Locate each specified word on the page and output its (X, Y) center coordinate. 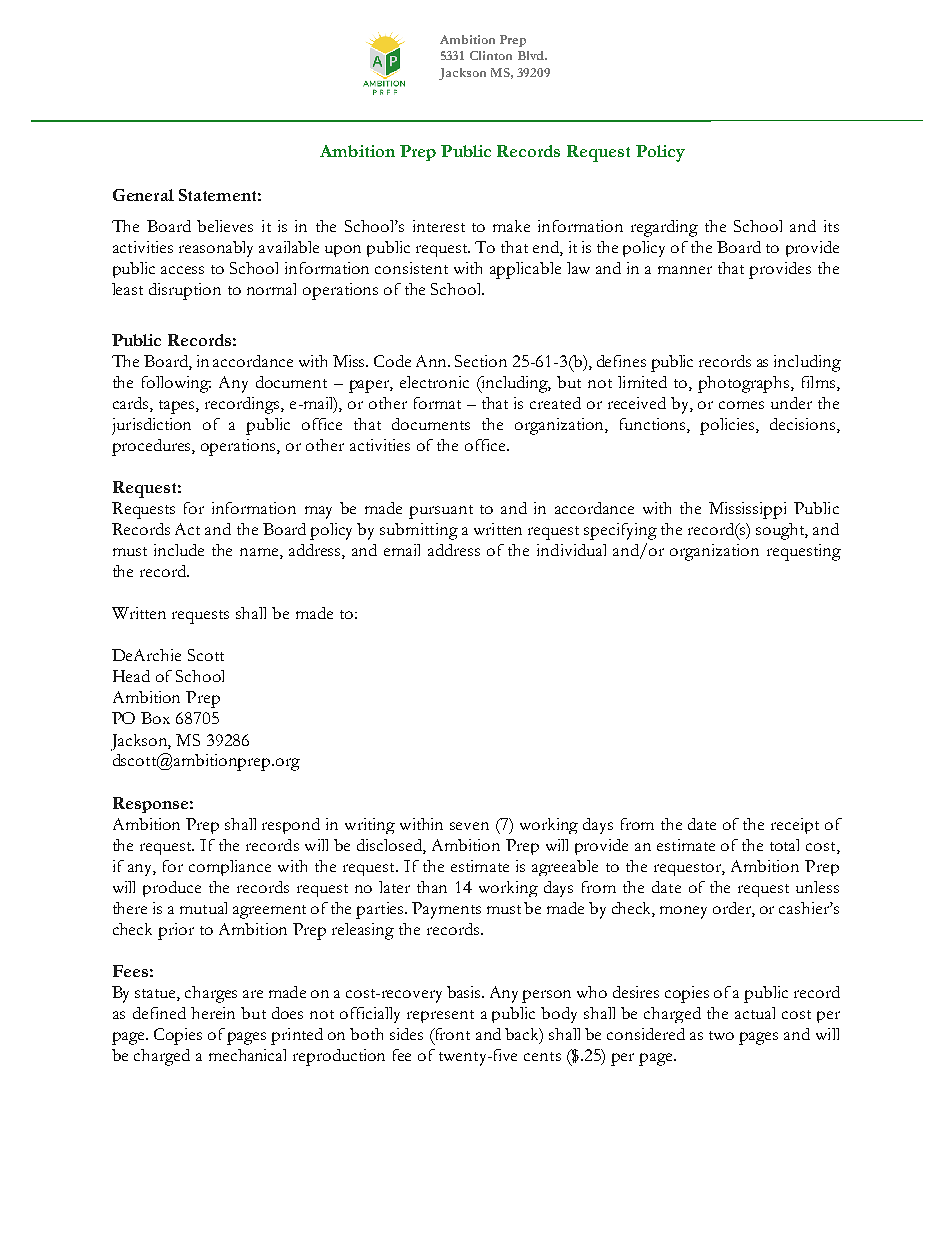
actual (755, 1013)
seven (469, 826)
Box (155, 718)
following (176, 384)
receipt (795, 826)
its (831, 226)
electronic (434, 382)
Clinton (491, 55)
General (143, 195)
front (451, 1034)
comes (741, 405)
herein (213, 1013)
